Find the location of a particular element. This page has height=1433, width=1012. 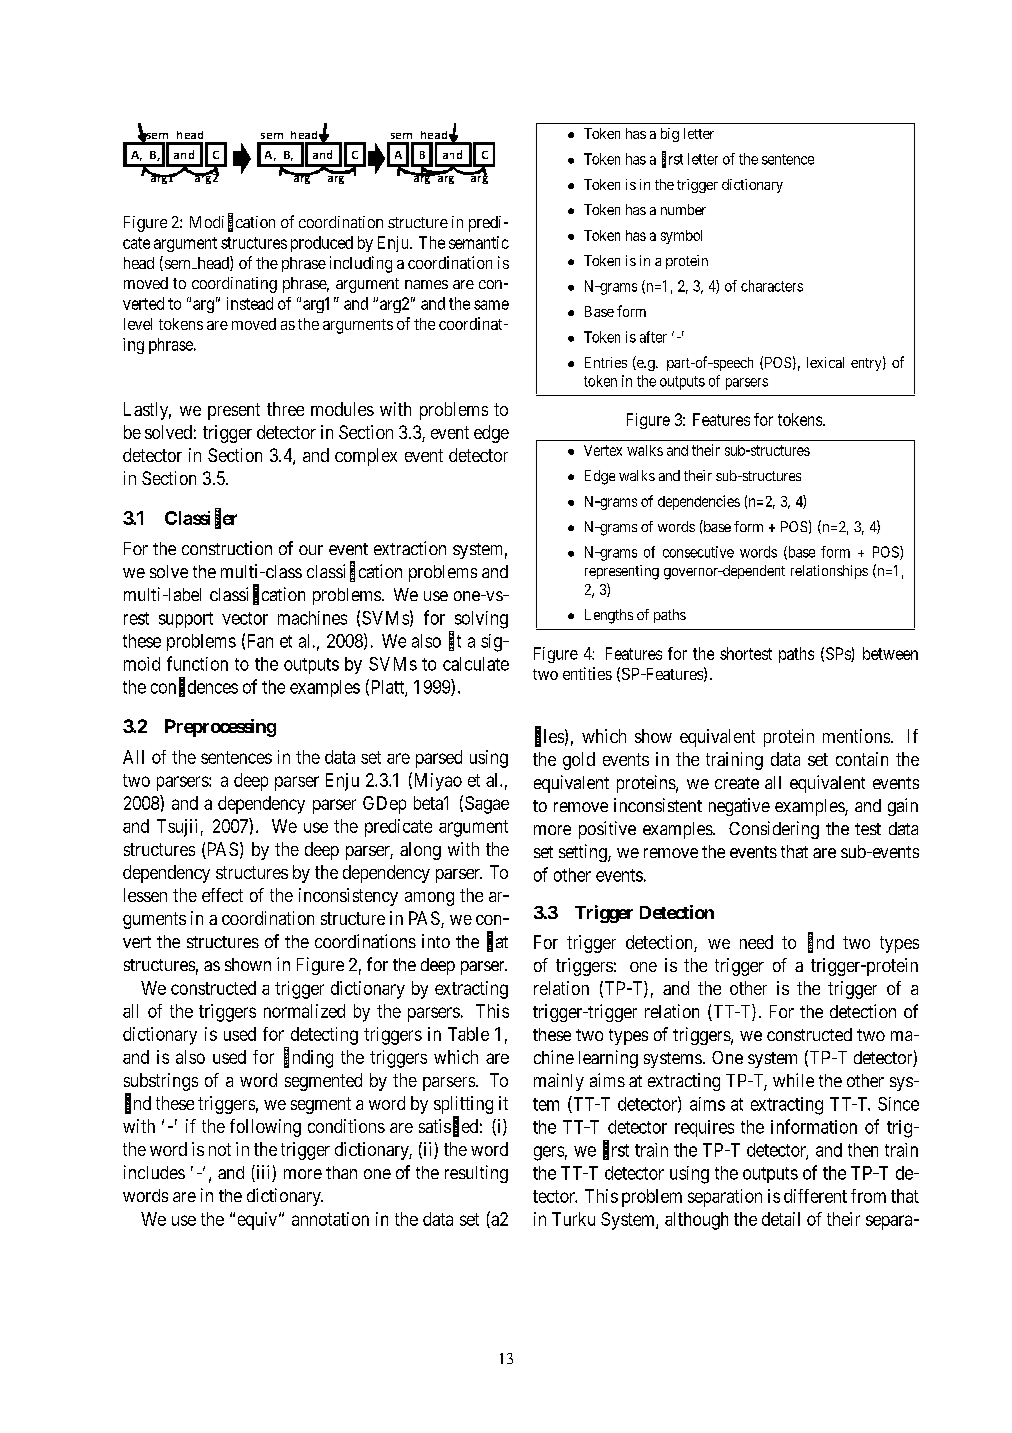

different is located at coordinates (815, 1196).
